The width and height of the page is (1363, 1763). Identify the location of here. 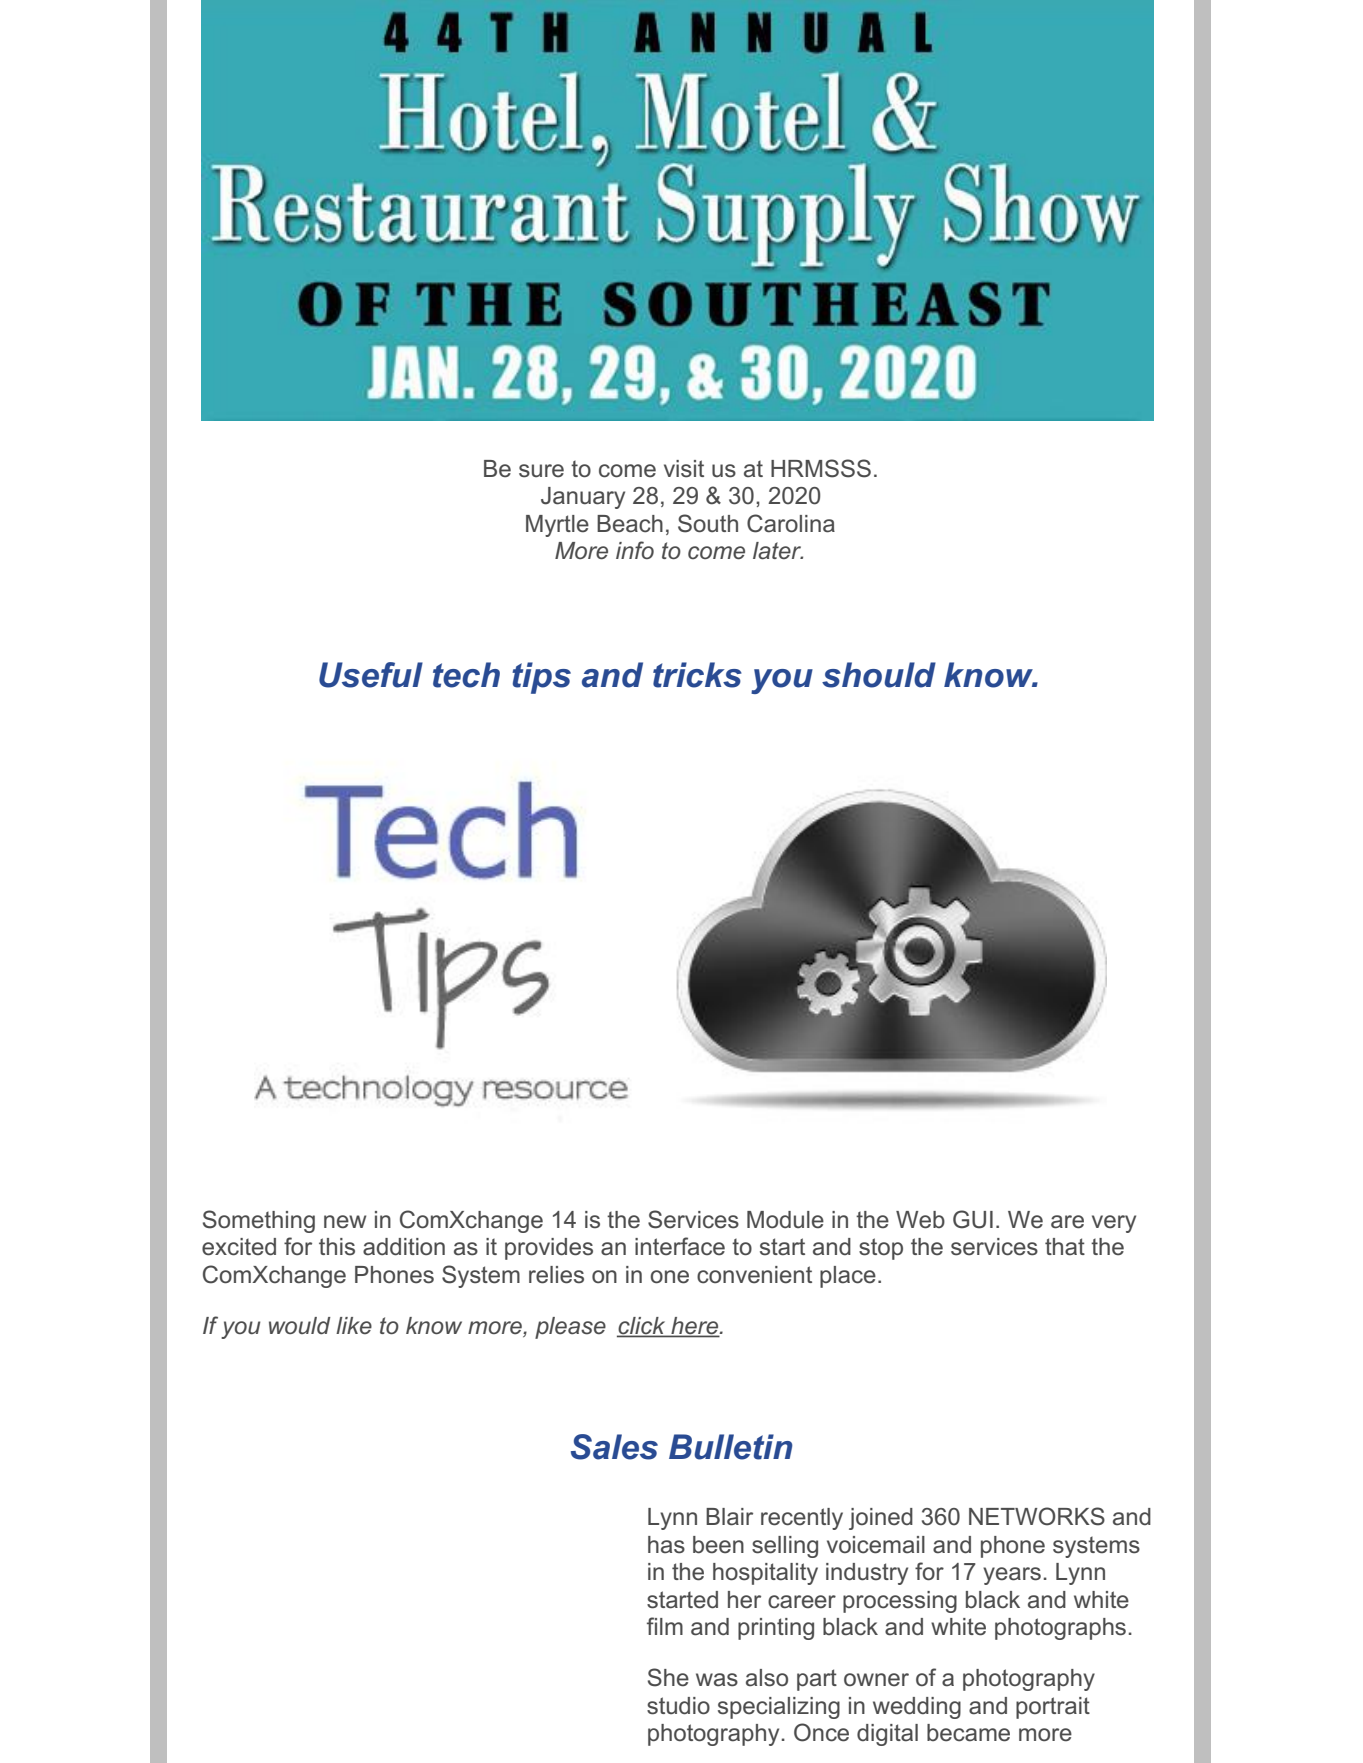
(695, 1327).
